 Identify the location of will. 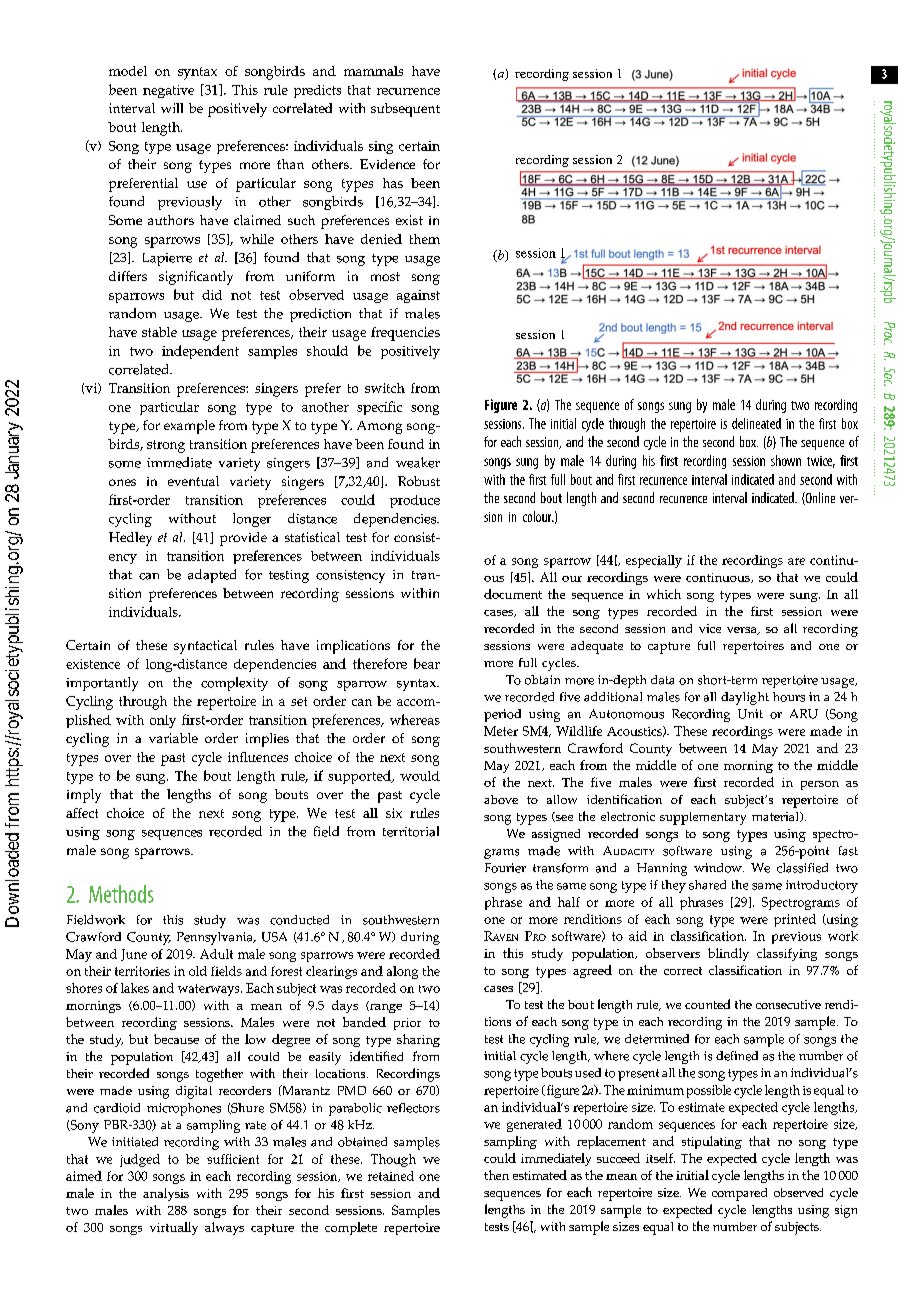
(172, 108).
